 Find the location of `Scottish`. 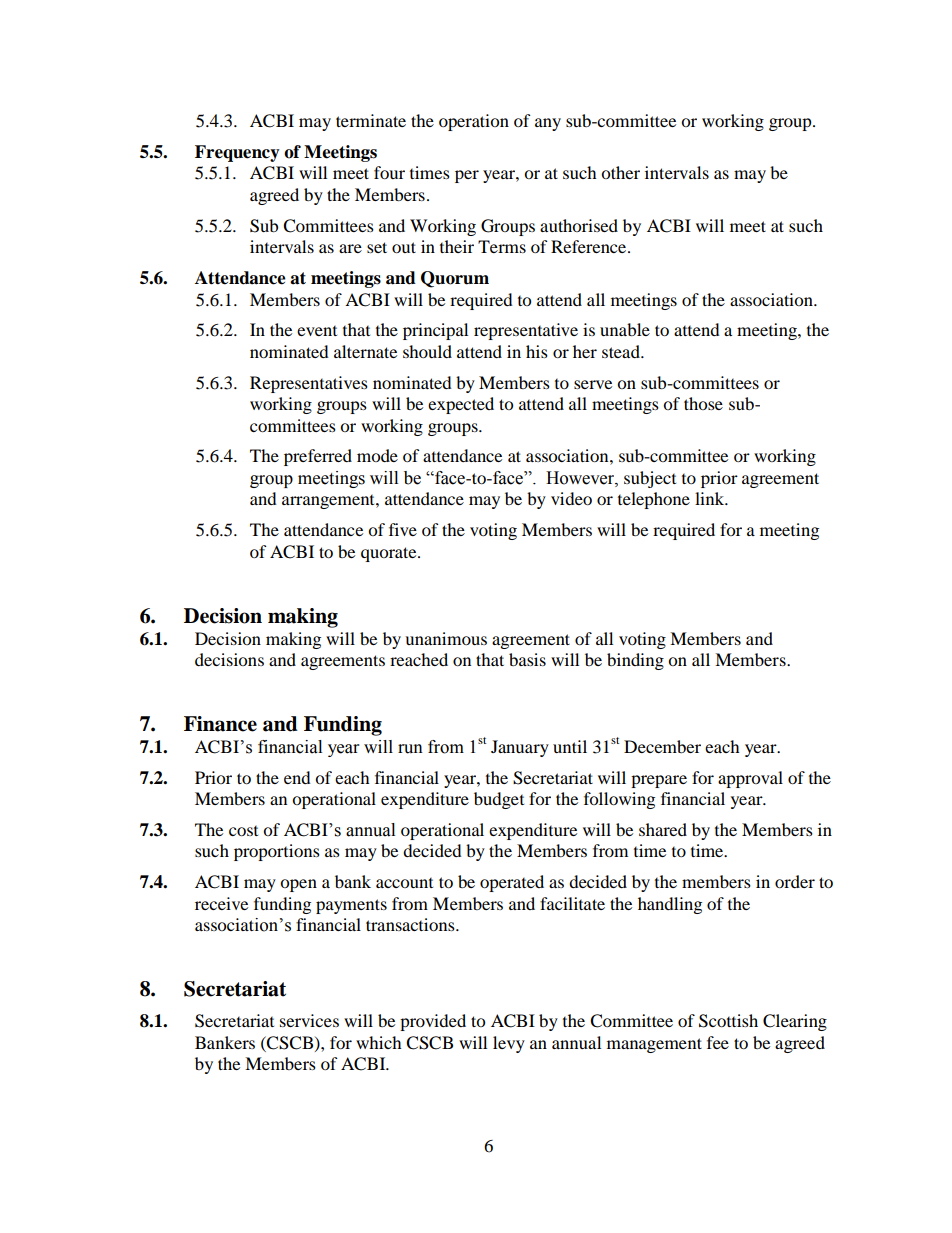

Scottish is located at coordinates (728, 1021).
